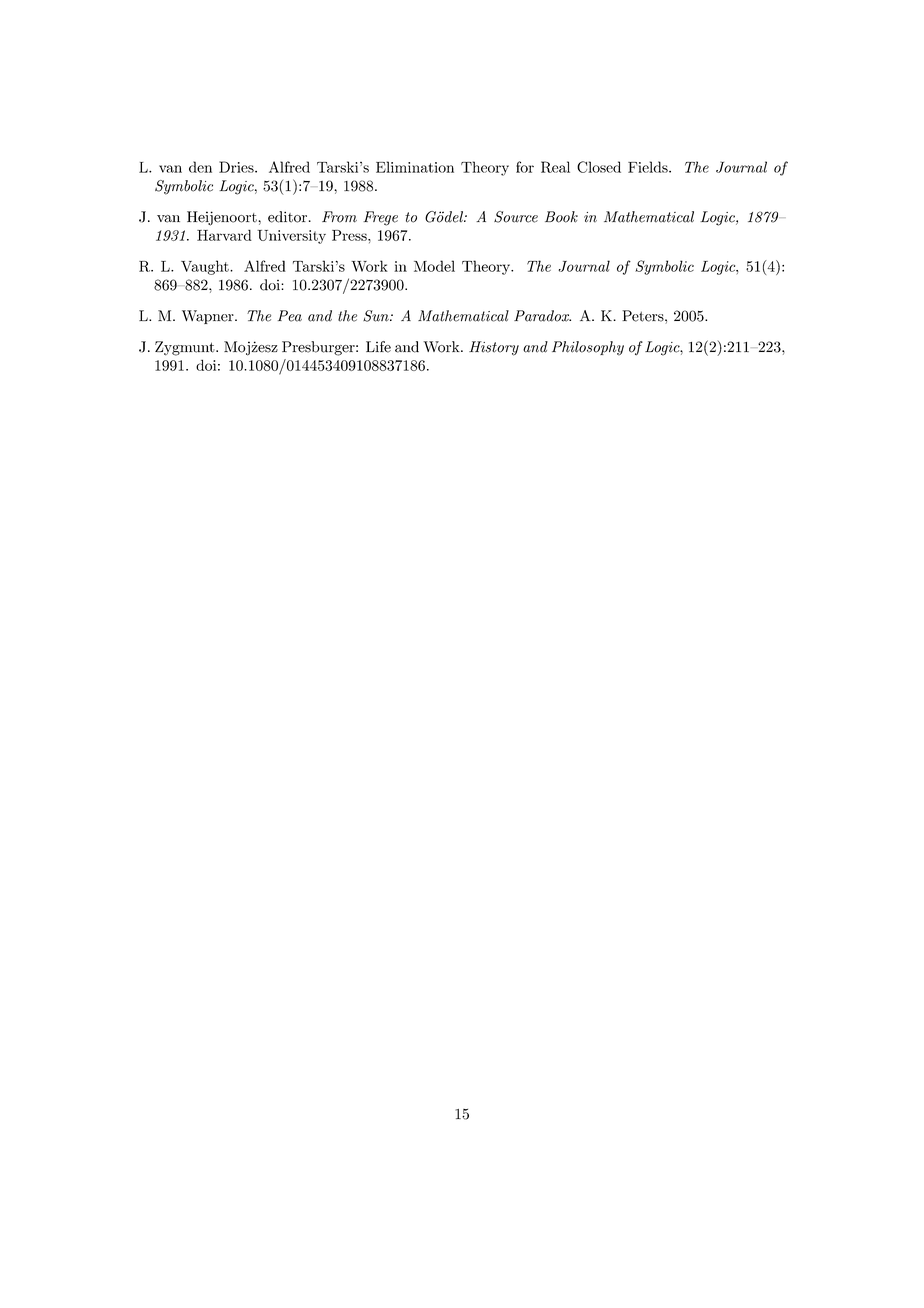 This page has height=1308, width=924. What do you see at coordinates (291, 237) in the page?
I see `University` at bounding box center [291, 237].
